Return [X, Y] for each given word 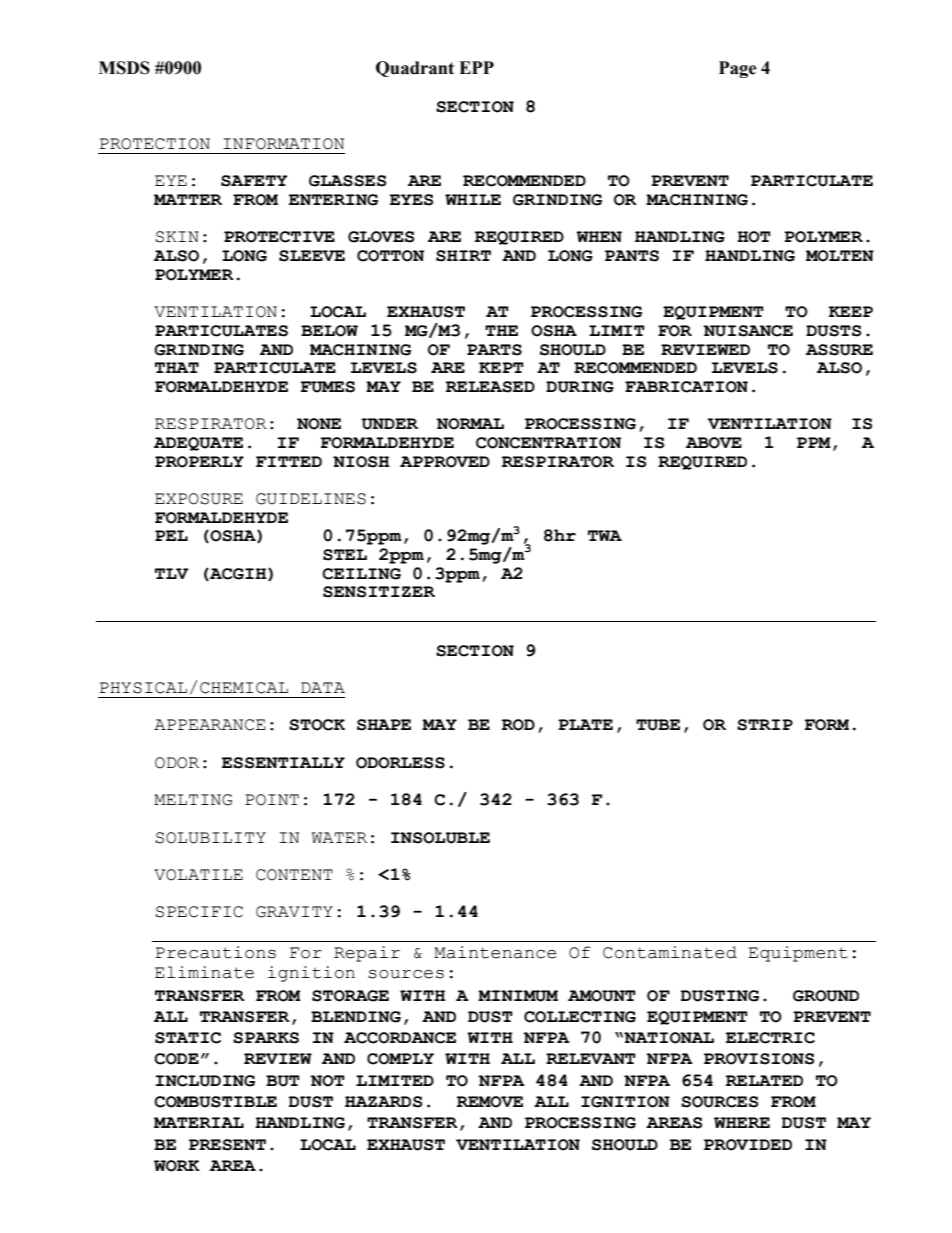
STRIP [765, 725]
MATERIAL [199, 1122]
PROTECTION [155, 144]
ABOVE [714, 443]
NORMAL [470, 424]
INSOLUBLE [440, 838]
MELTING [193, 800]
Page [738, 69]
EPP [476, 67]
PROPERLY [199, 462]
